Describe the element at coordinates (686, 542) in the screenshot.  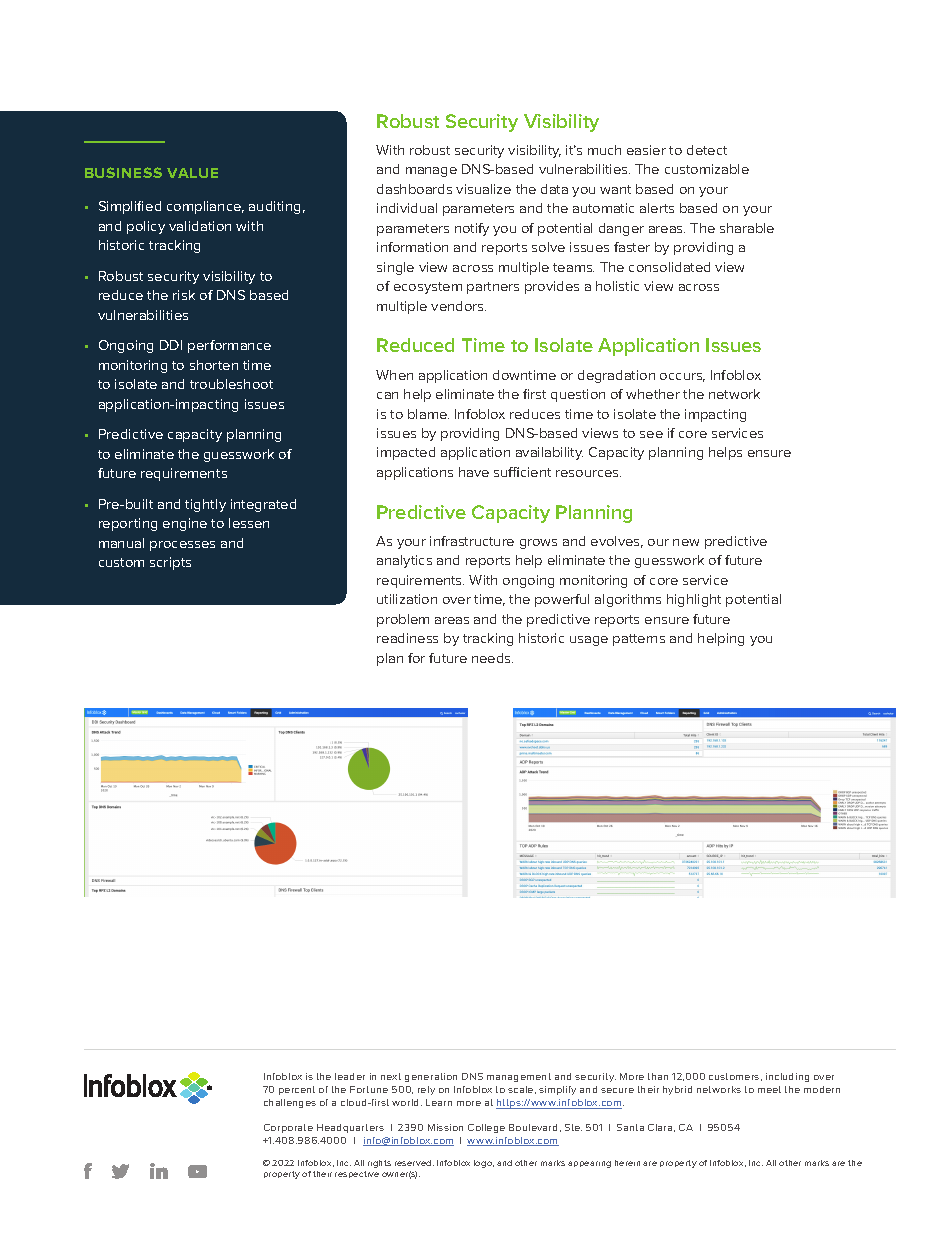
I see `new` at that location.
